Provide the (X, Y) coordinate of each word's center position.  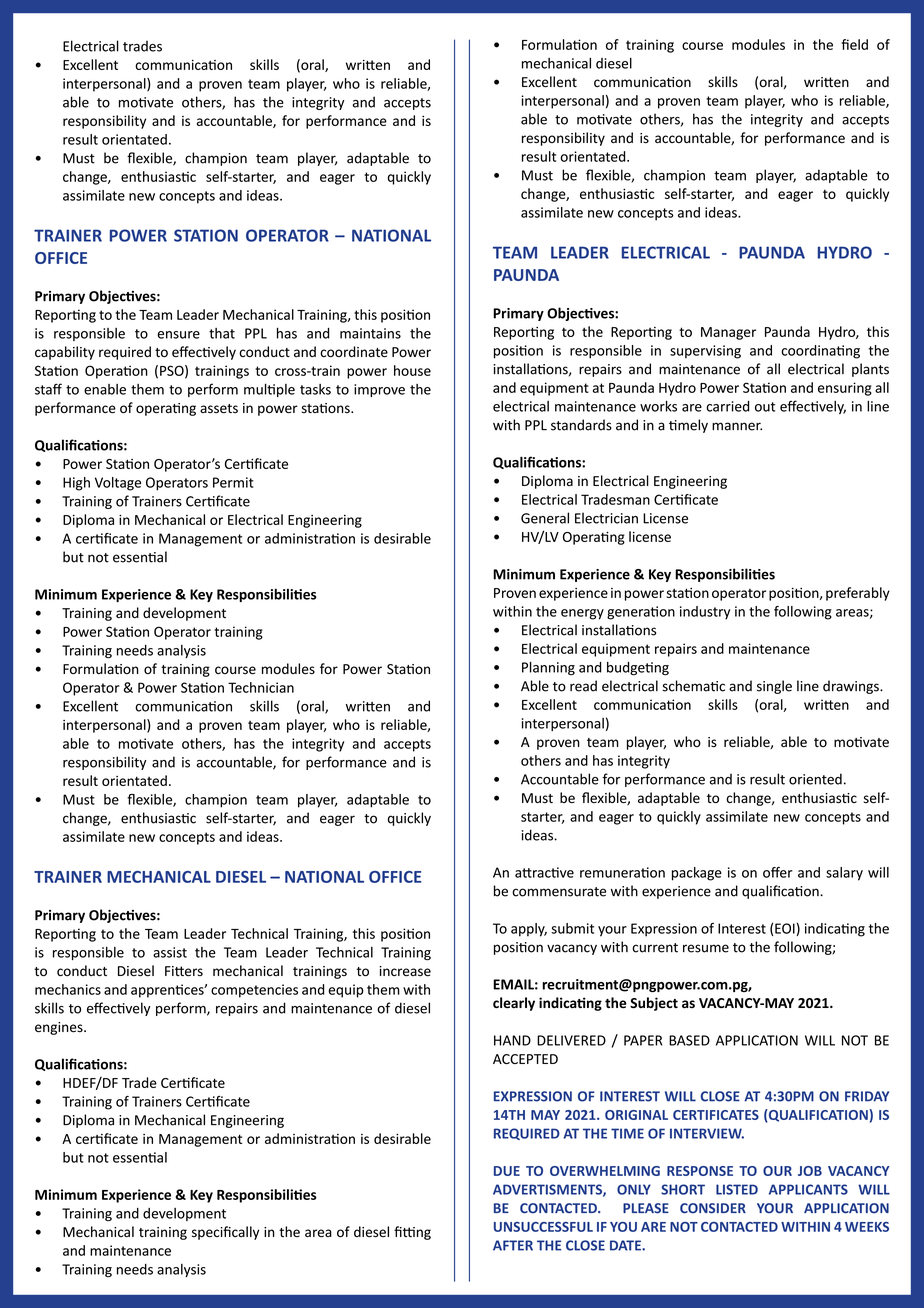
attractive (544, 872)
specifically (225, 1233)
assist (170, 952)
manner (737, 426)
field (854, 44)
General (545, 518)
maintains (370, 333)
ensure (178, 335)
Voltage (118, 484)
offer (778, 872)
